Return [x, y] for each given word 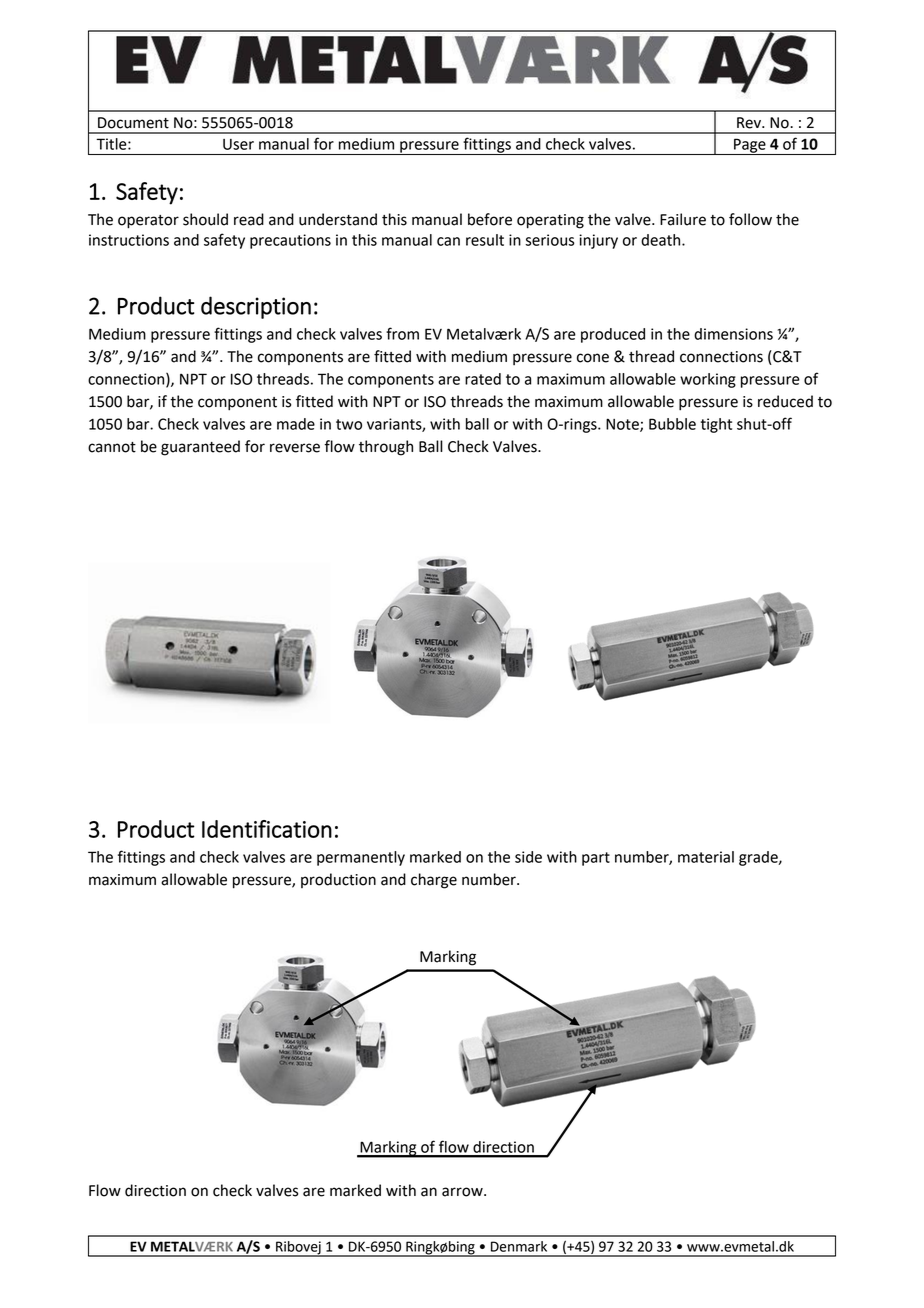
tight [716, 425]
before [490, 219]
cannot [112, 447]
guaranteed [200, 448]
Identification [267, 829]
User [238, 144]
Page [750, 146]
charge [434, 881]
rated [483, 379]
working [708, 380]
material [706, 857]
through [386, 448]
